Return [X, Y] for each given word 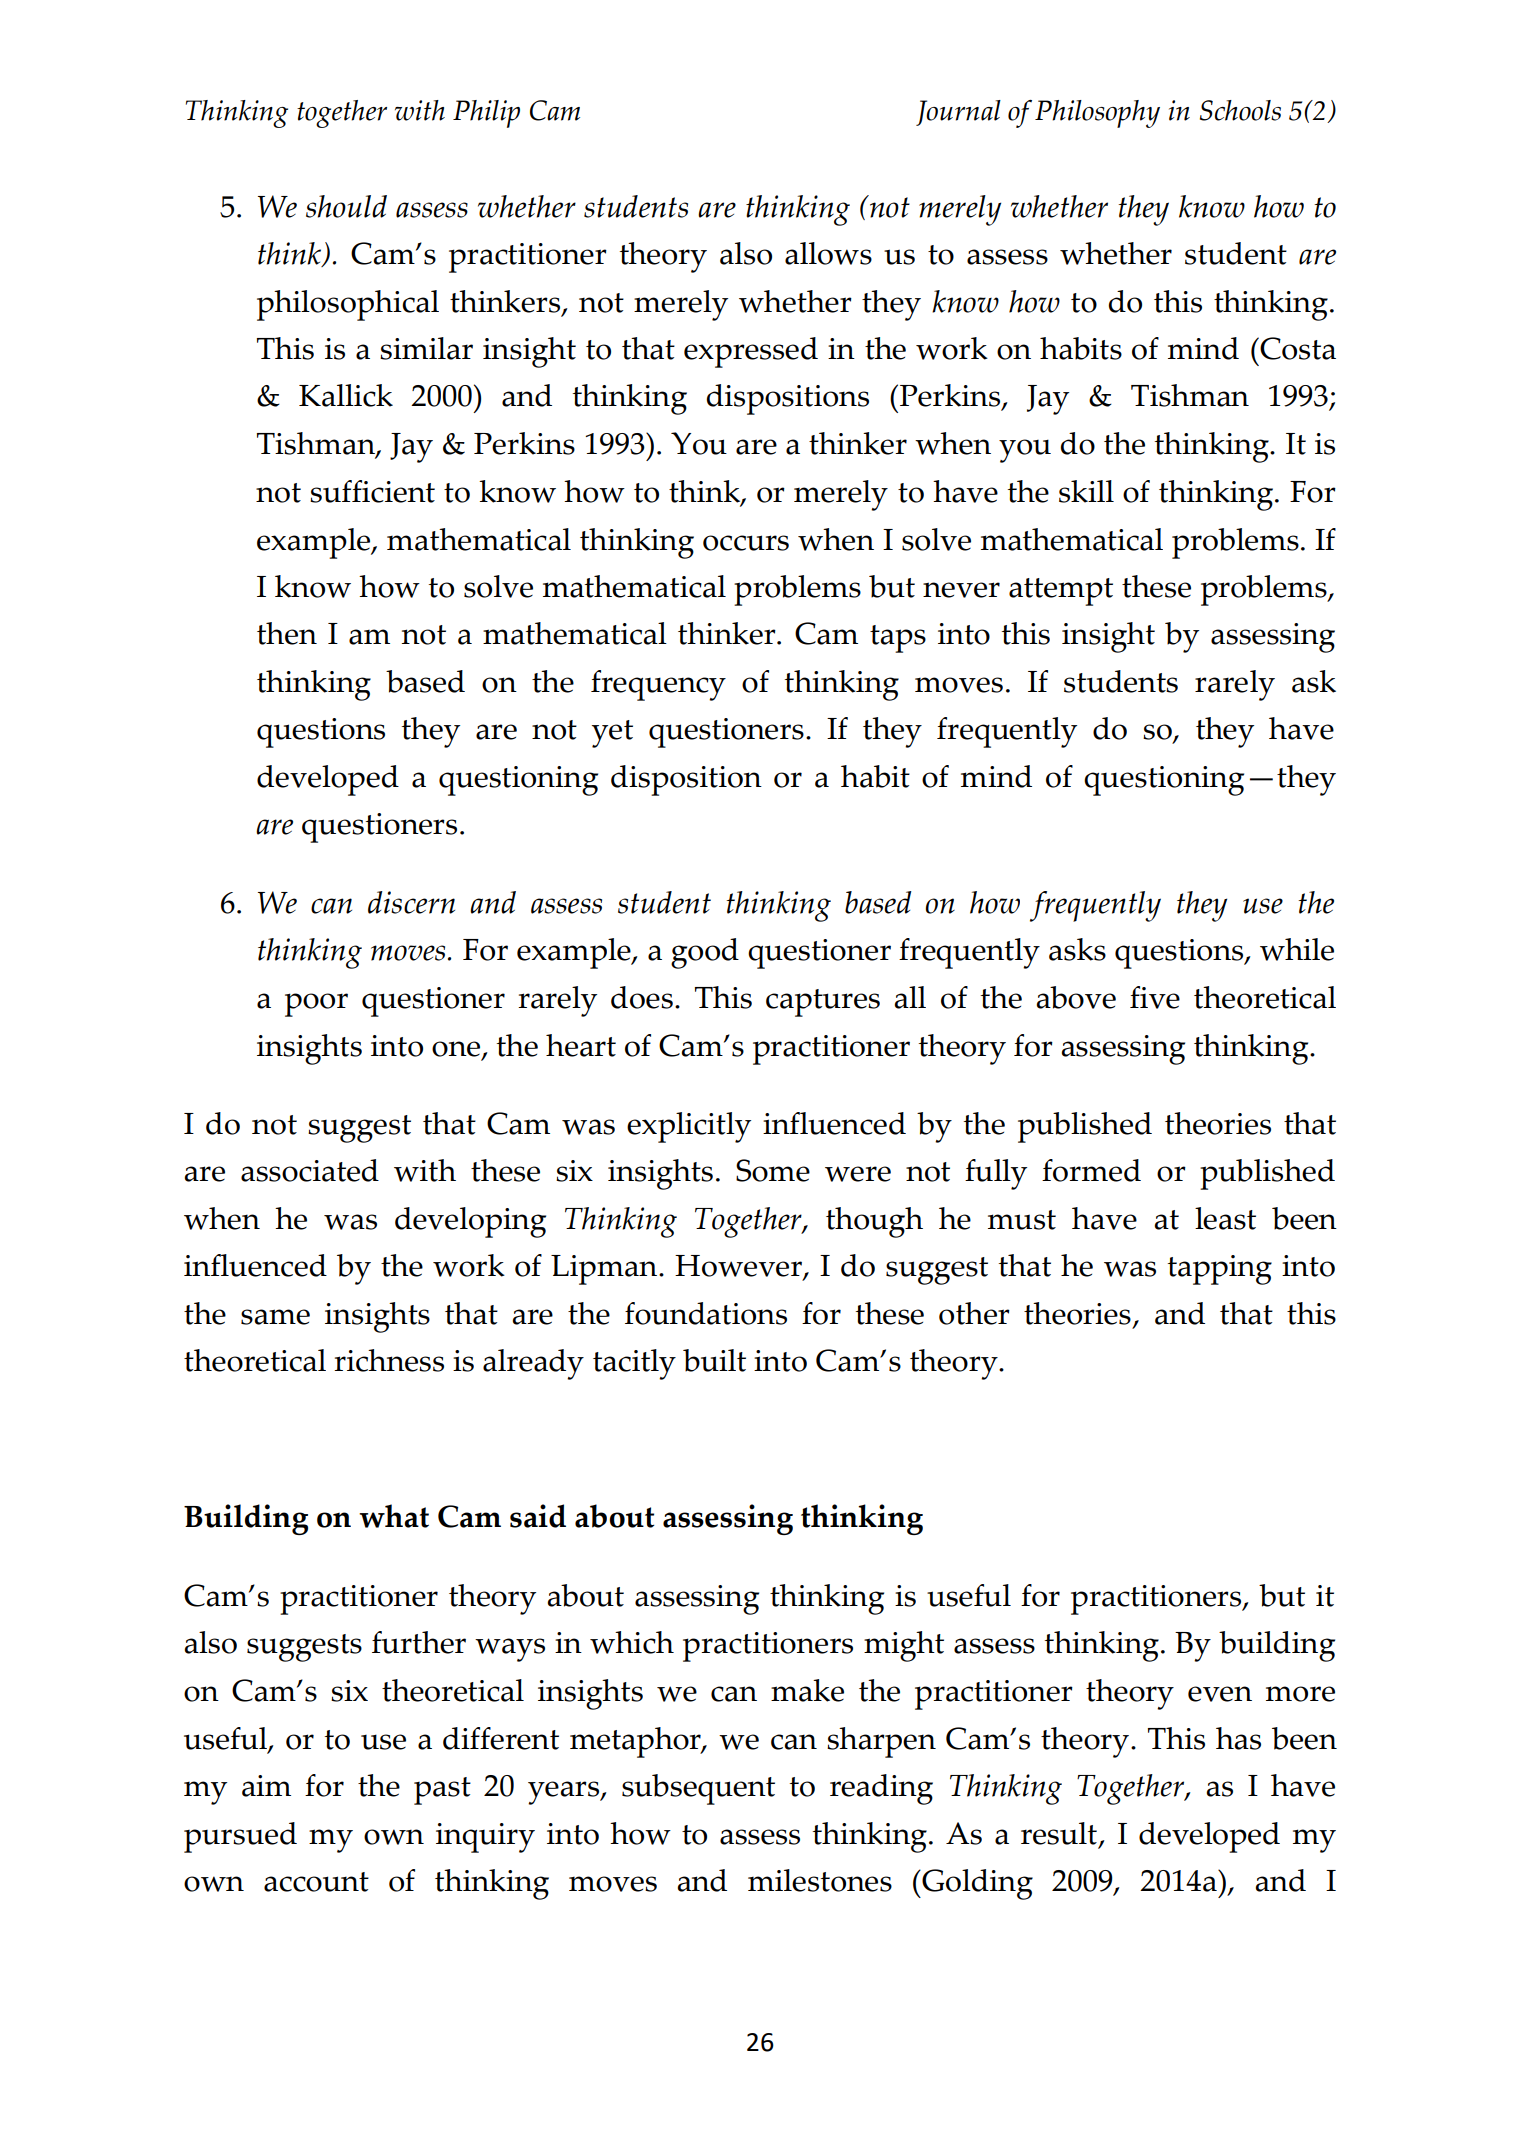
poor [316, 1005]
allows [828, 253]
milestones [820, 1880]
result [1059, 1833]
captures [823, 1003]
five [1155, 997]
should [346, 206]
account [316, 1882]
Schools [1240, 110]
